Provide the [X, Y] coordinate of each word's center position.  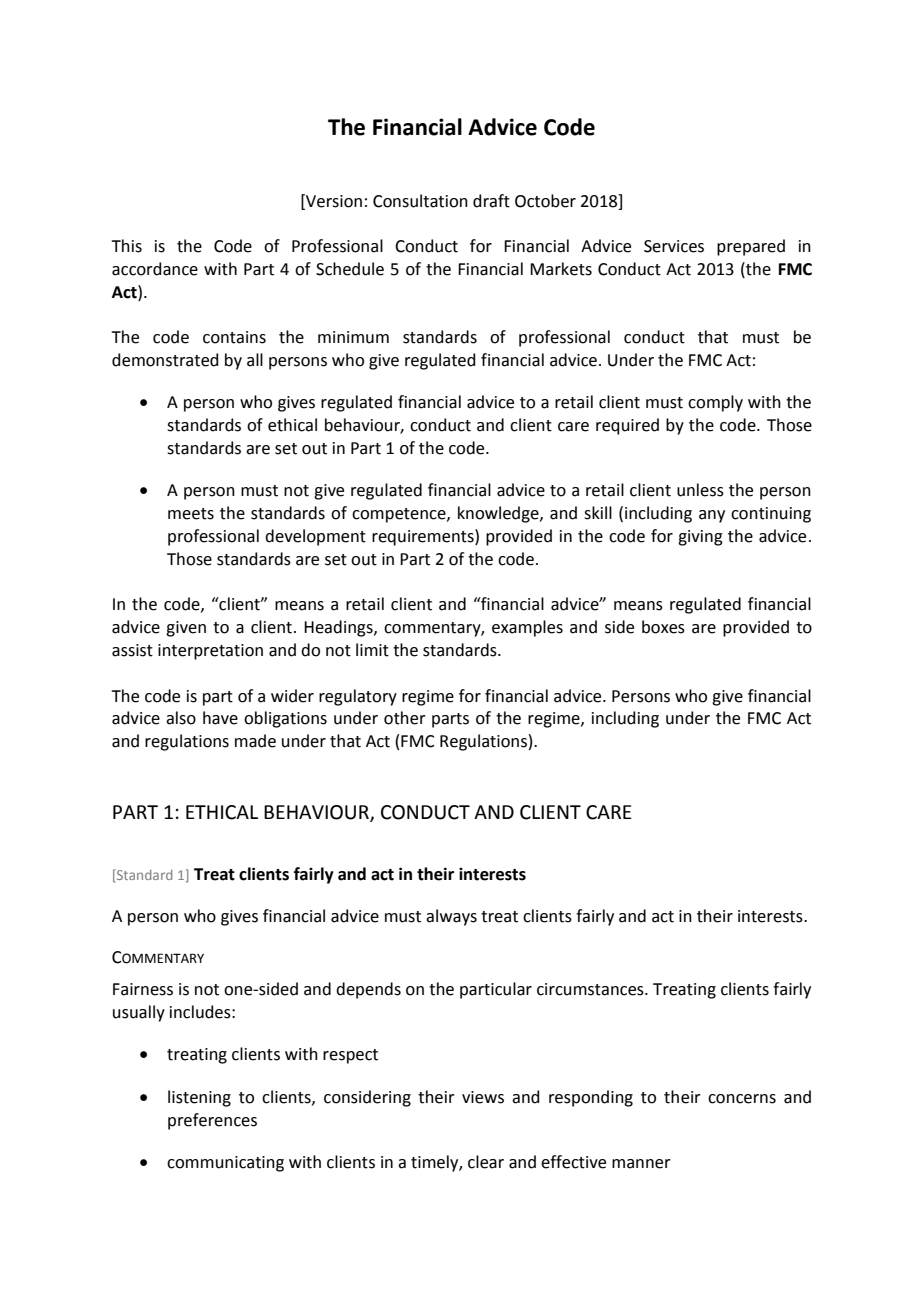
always [451, 917]
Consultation [420, 201]
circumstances [591, 989]
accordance [155, 269]
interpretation [210, 652]
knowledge [499, 514]
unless [700, 490]
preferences [212, 1121]
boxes [663, 627]
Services [674, 246]
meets [191, 514]
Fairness [143, 989]
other [405, 718]
